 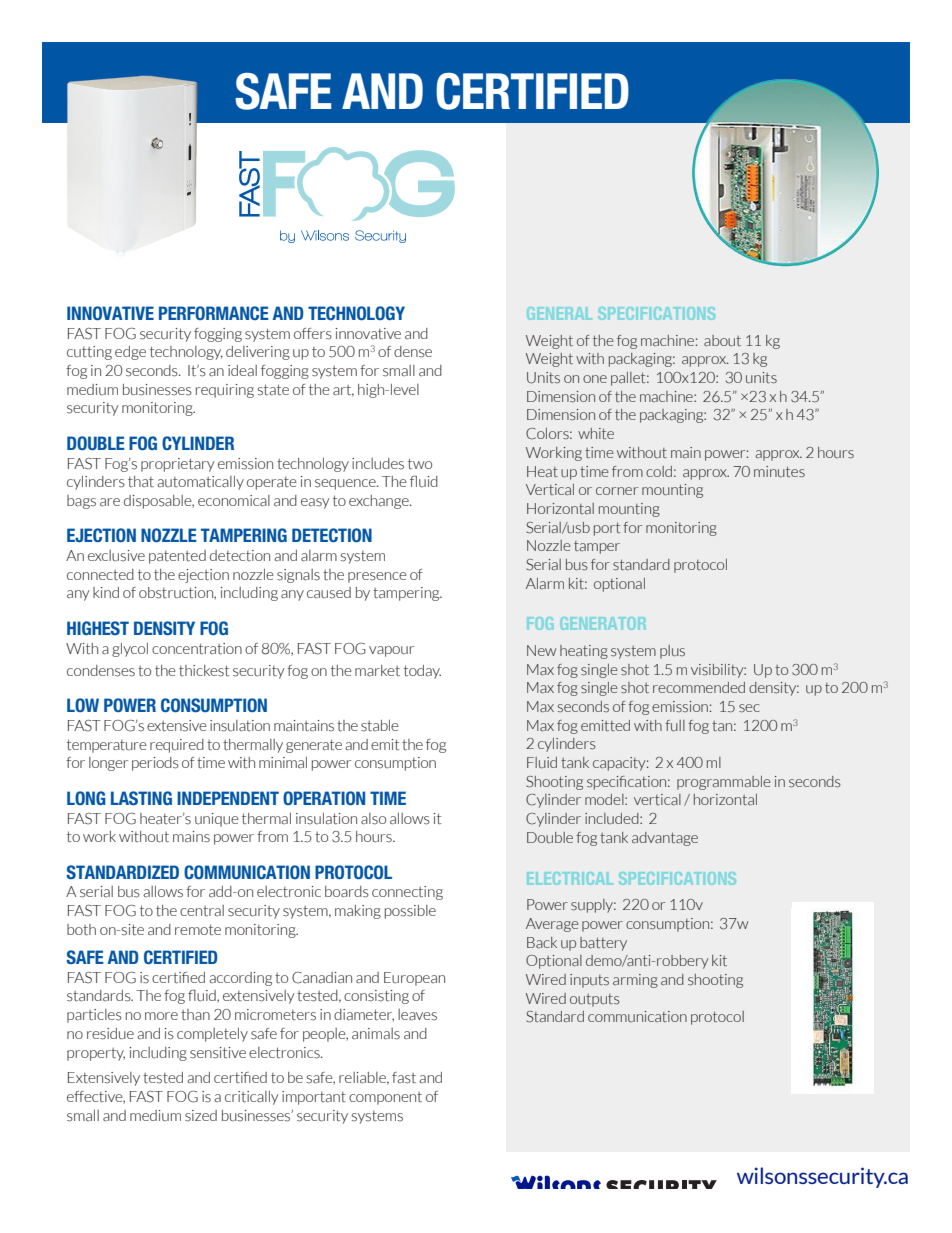 I want to click on about, so click(x=722, y=340).
